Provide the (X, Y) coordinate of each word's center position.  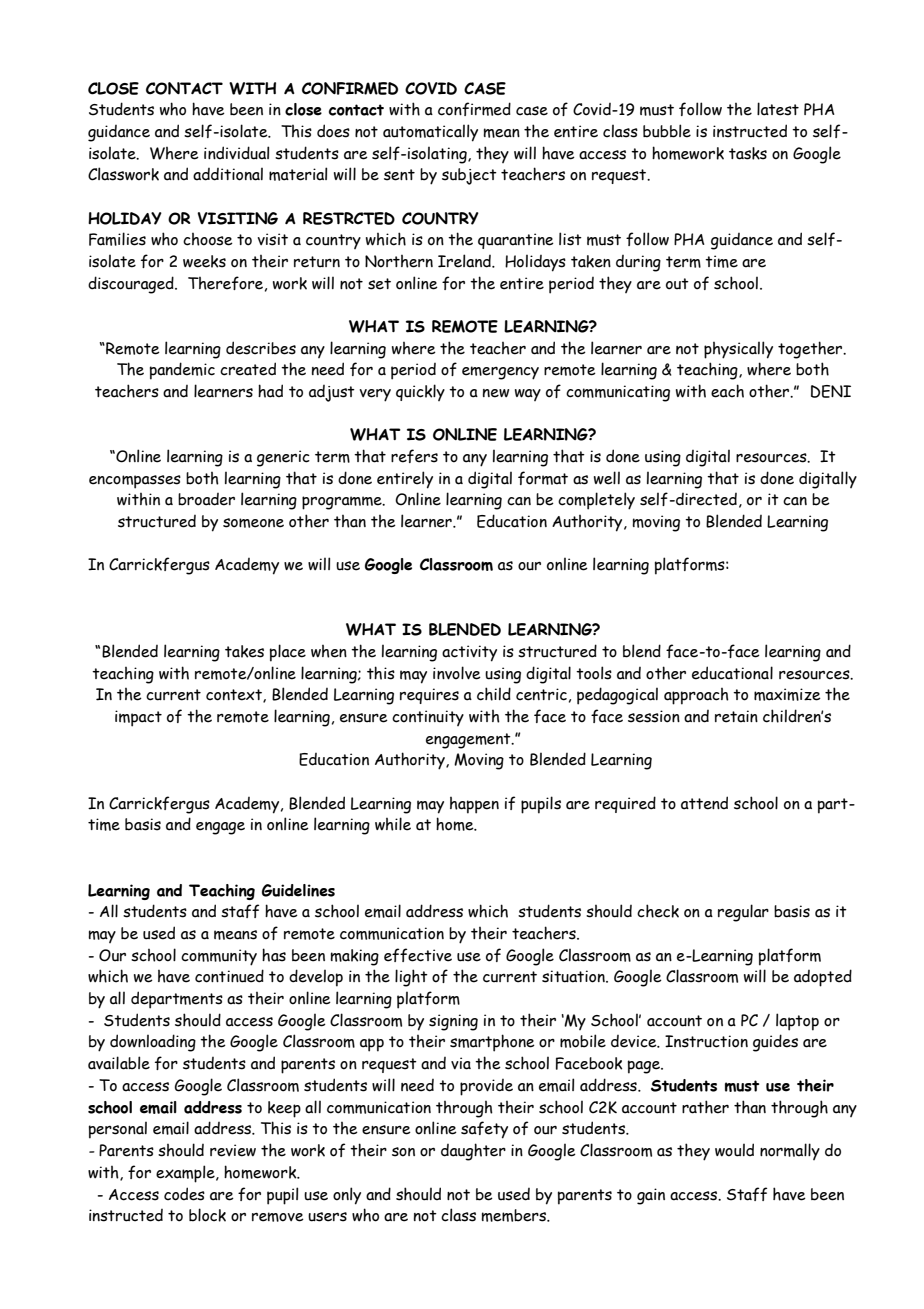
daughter (473, 1152)
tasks (748, 153)
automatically (430, 133)
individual (236, 153)
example (186, 1174)
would (734, 1150)
